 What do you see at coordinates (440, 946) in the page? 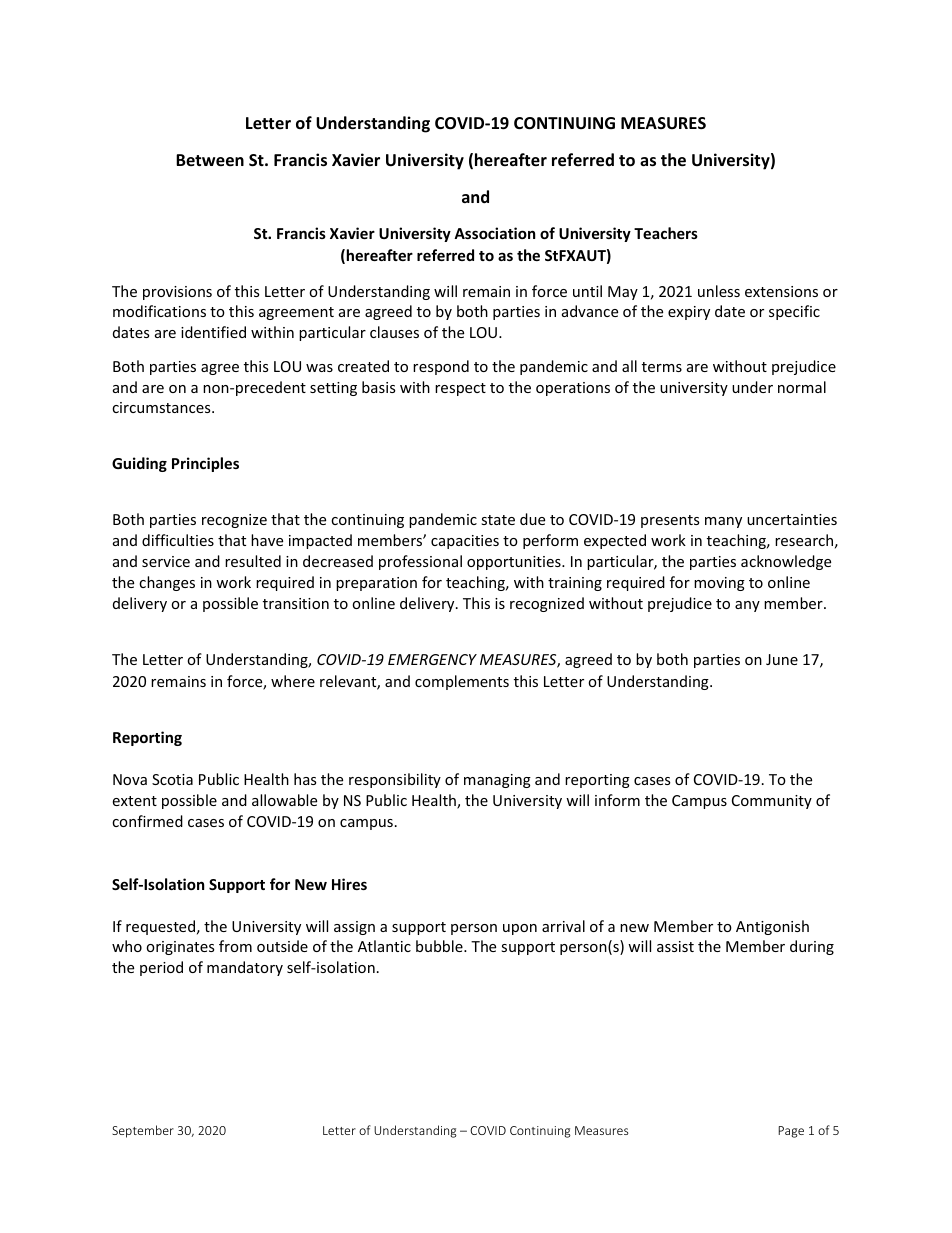
I see `bubble` at bounding box center [440, 946].
